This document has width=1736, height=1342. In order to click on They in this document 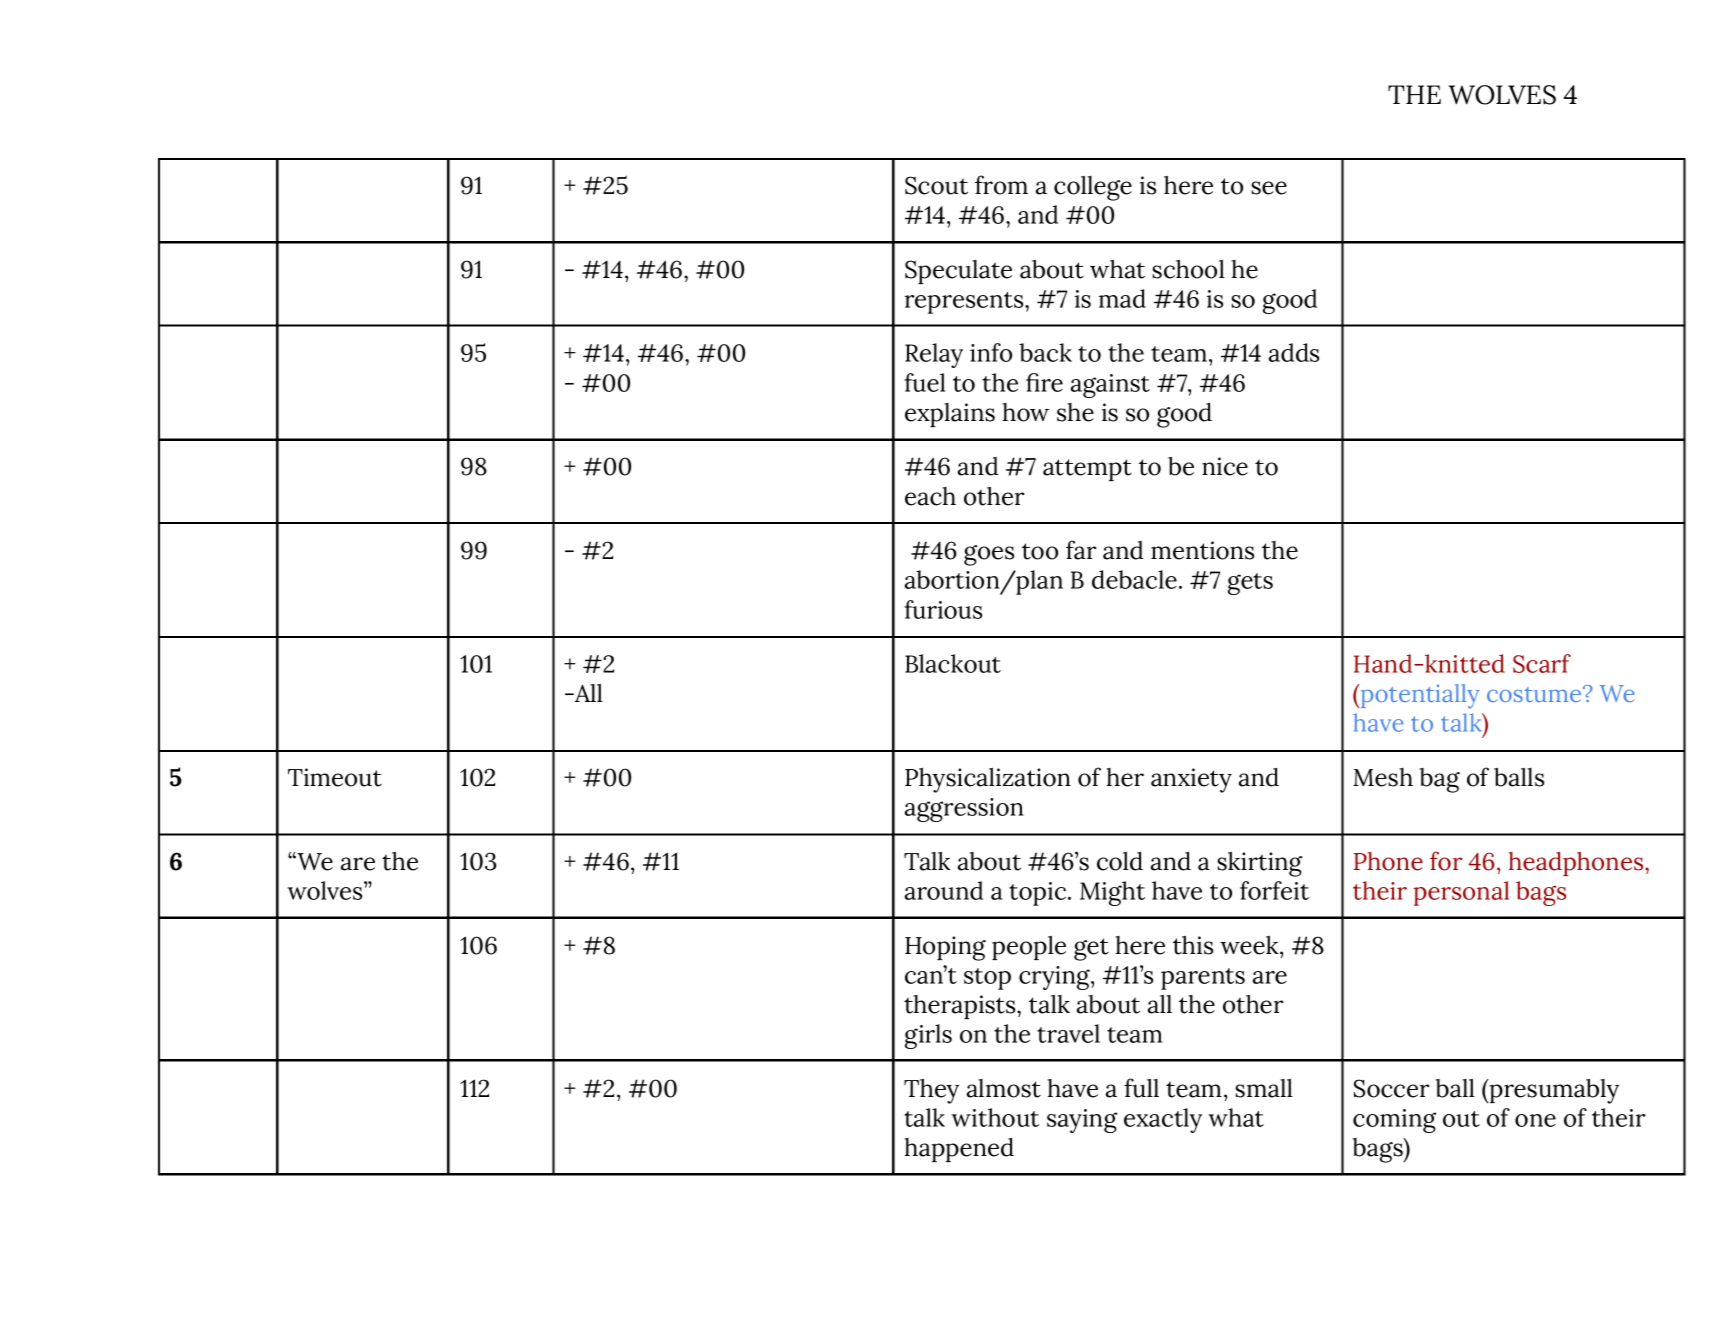, I will do `click(931, 1091)`.
